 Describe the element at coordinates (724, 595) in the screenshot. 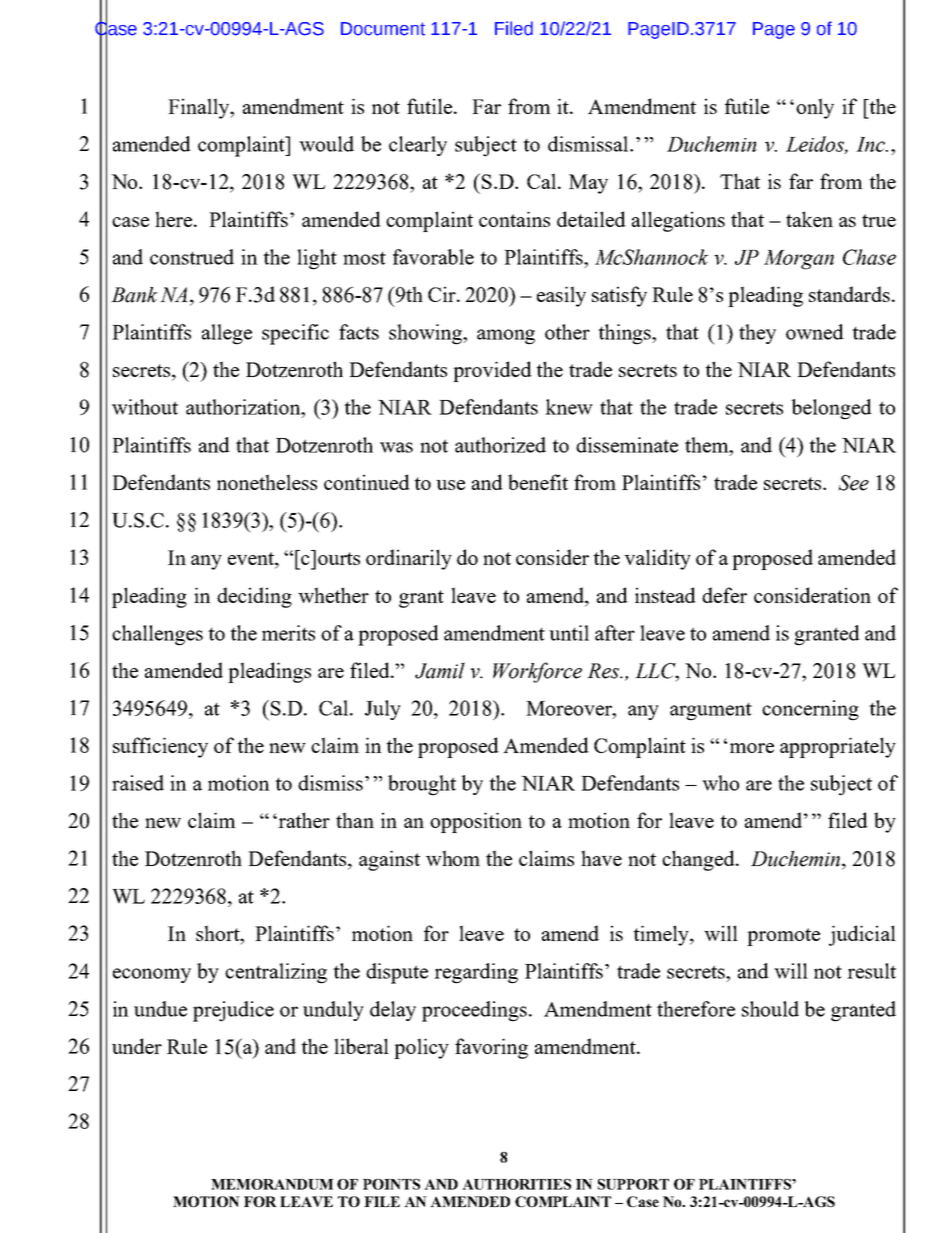

I see `defer` at that location.
